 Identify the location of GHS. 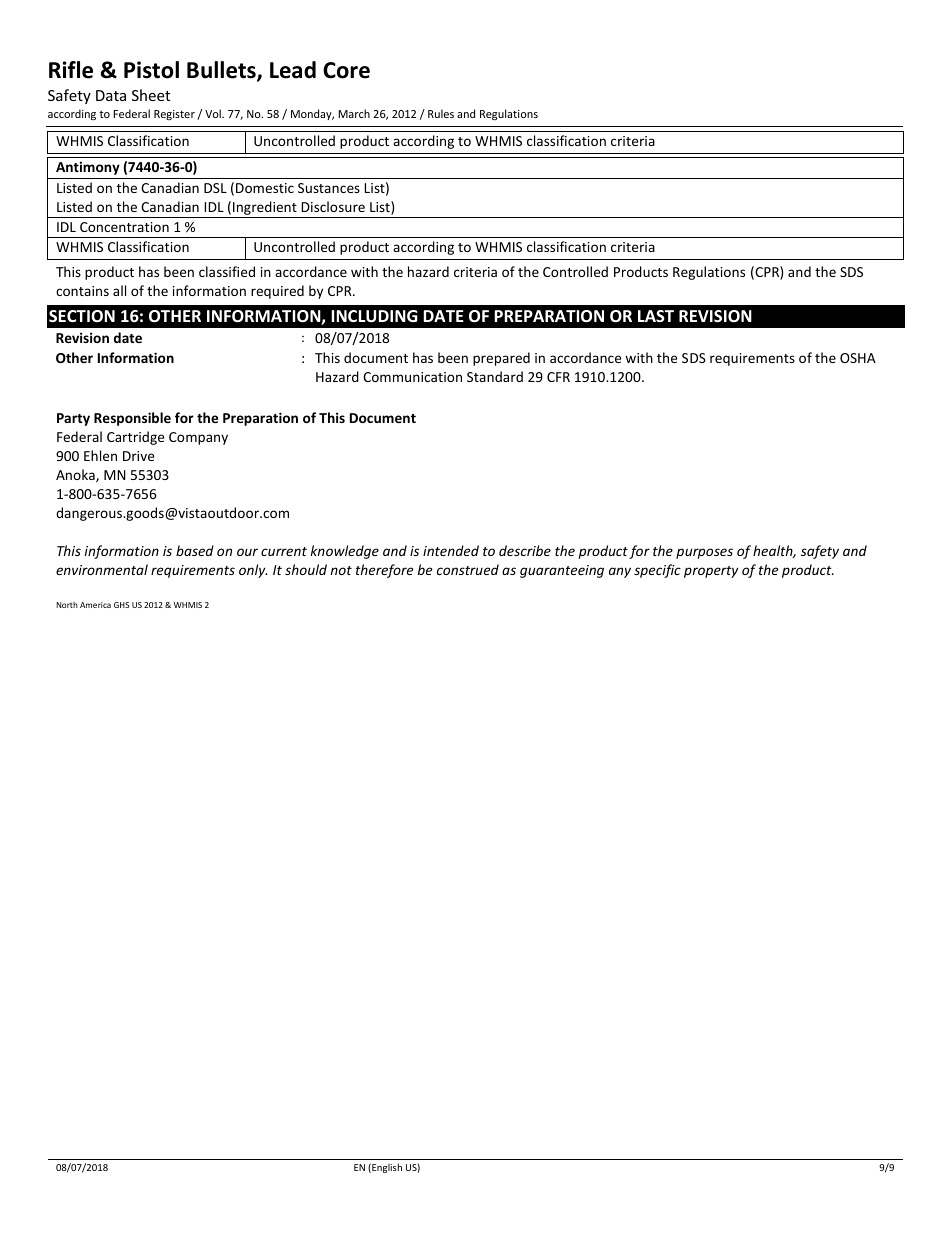
(121, 605).
